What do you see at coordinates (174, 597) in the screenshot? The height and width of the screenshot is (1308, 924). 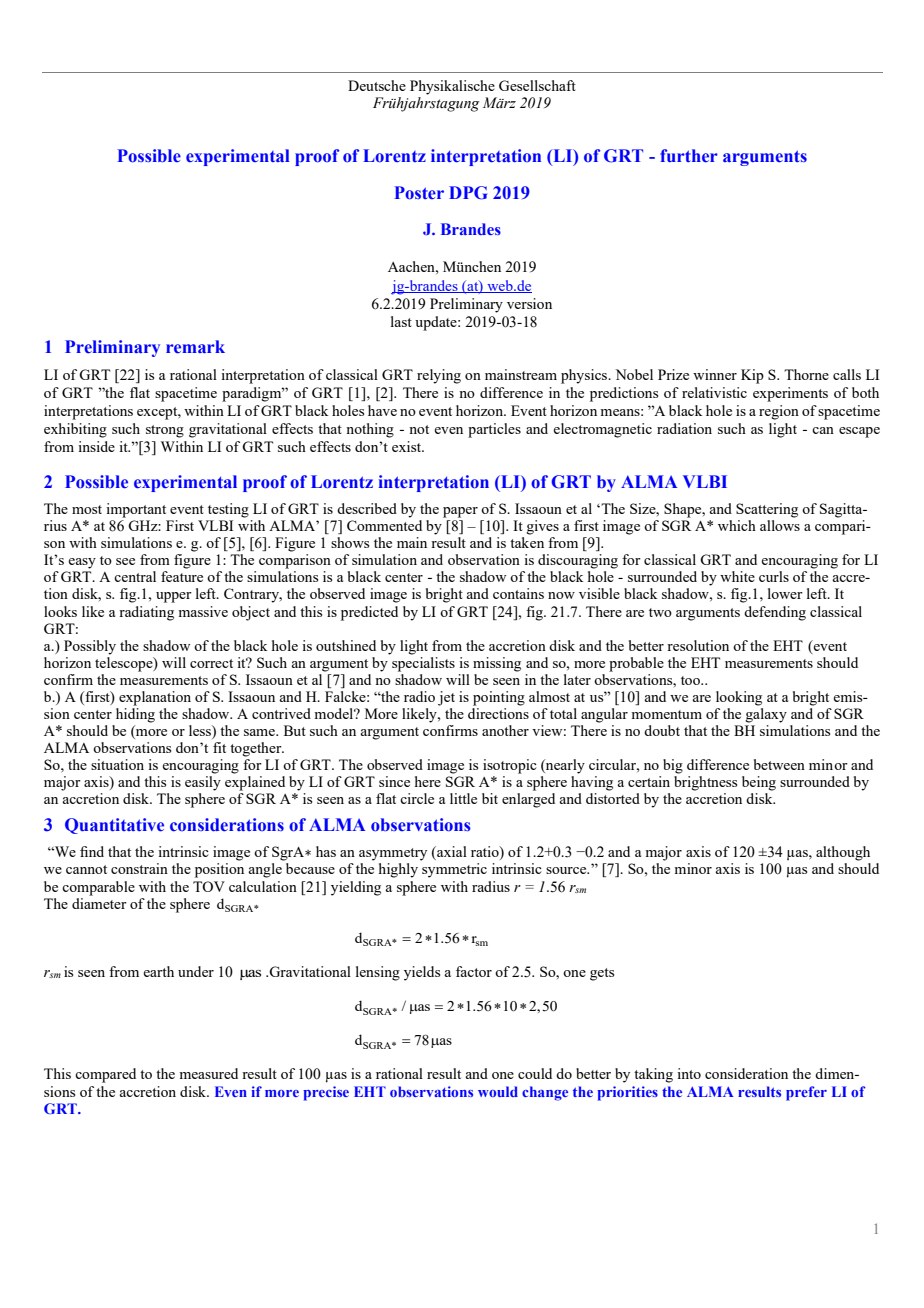 I see `upper` at bounding box center [174, 597].
